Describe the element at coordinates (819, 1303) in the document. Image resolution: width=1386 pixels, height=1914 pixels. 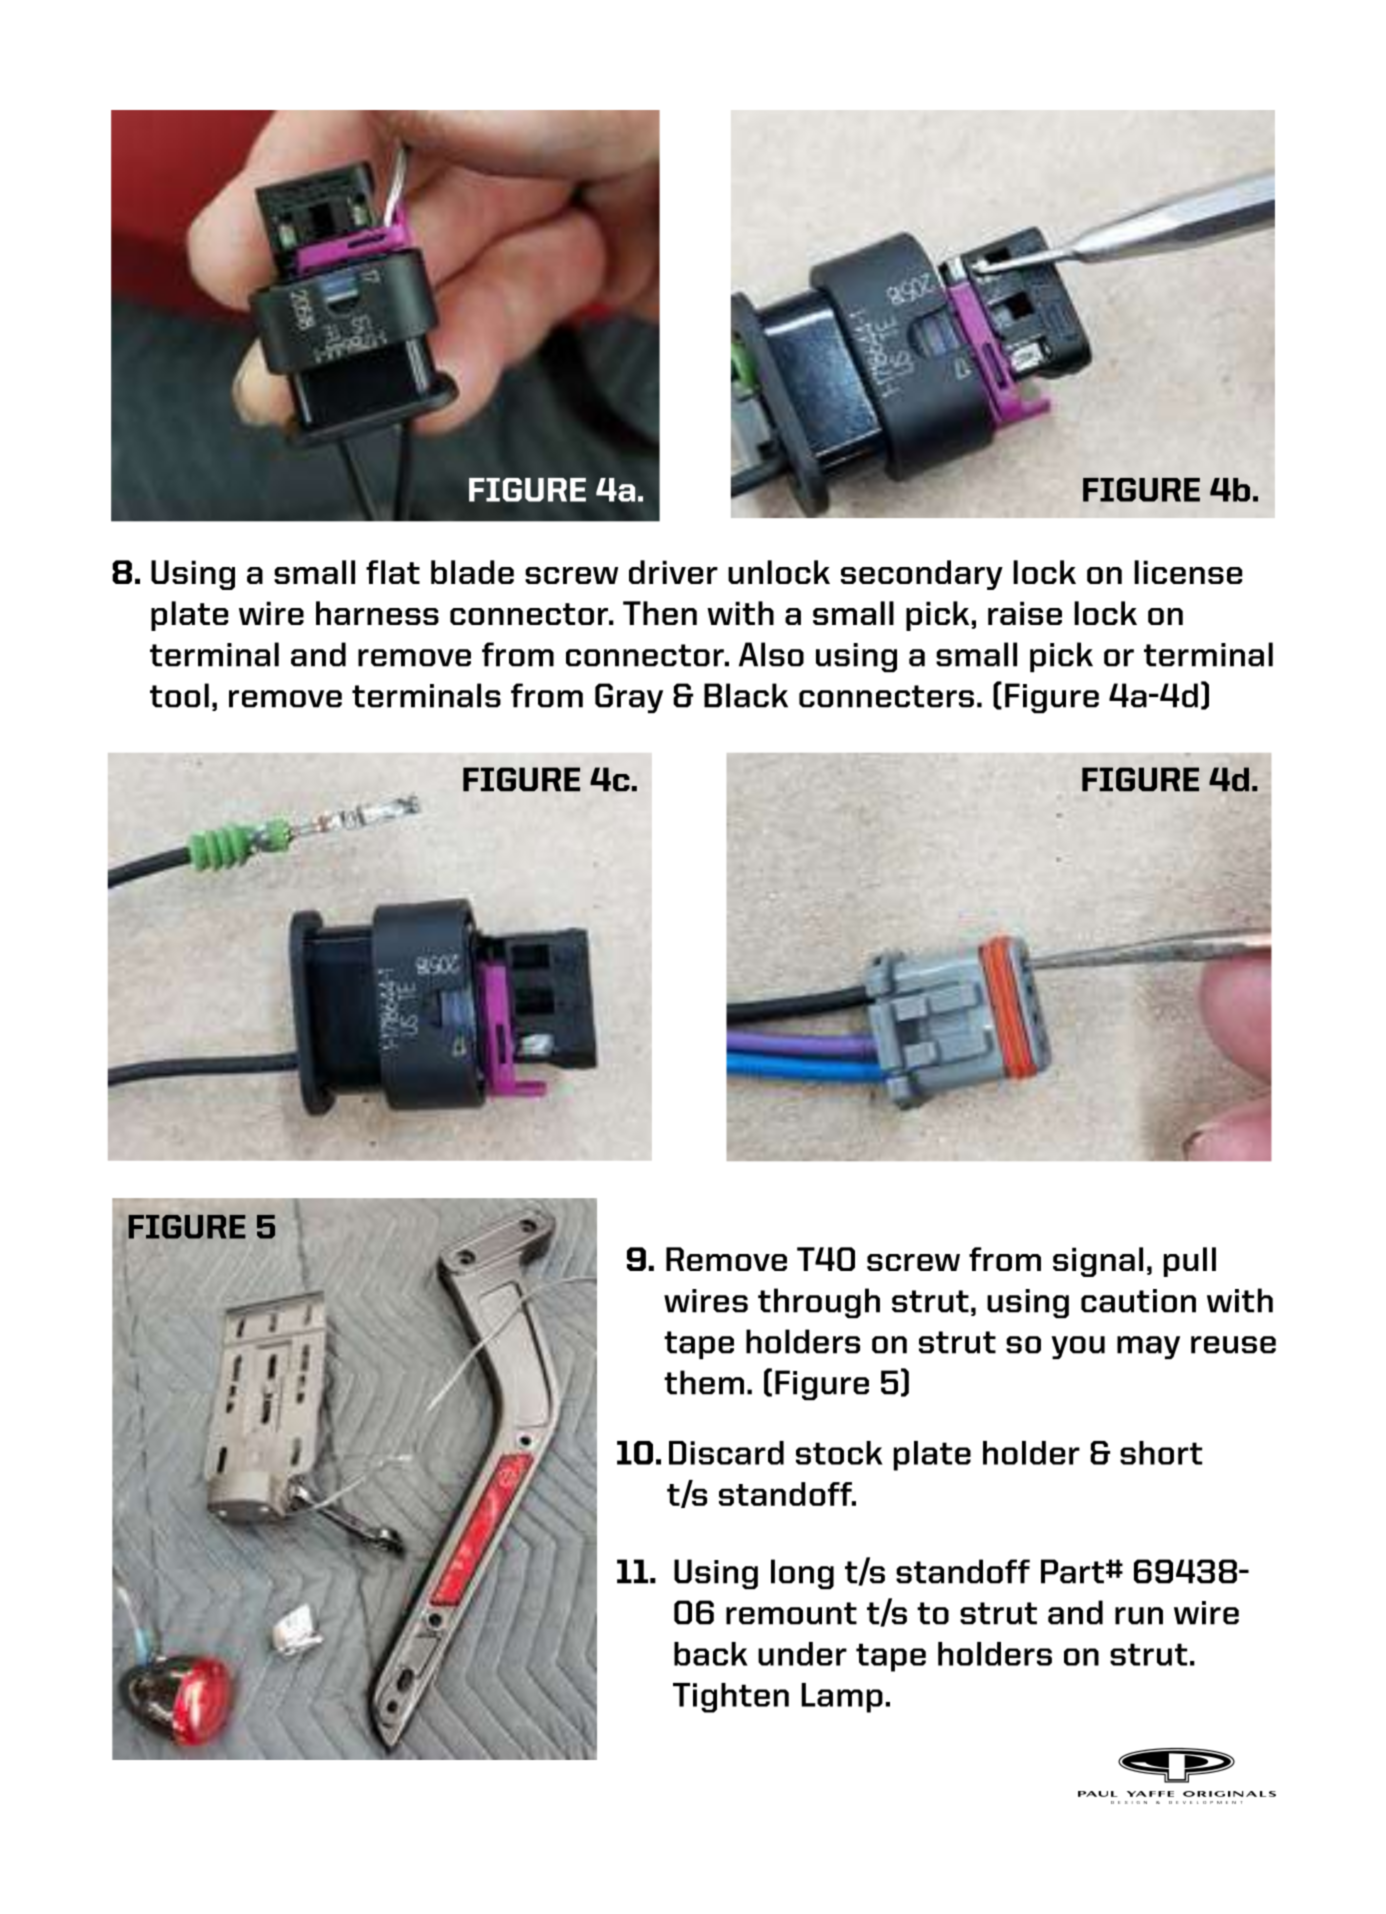
I see `through` at that location.
